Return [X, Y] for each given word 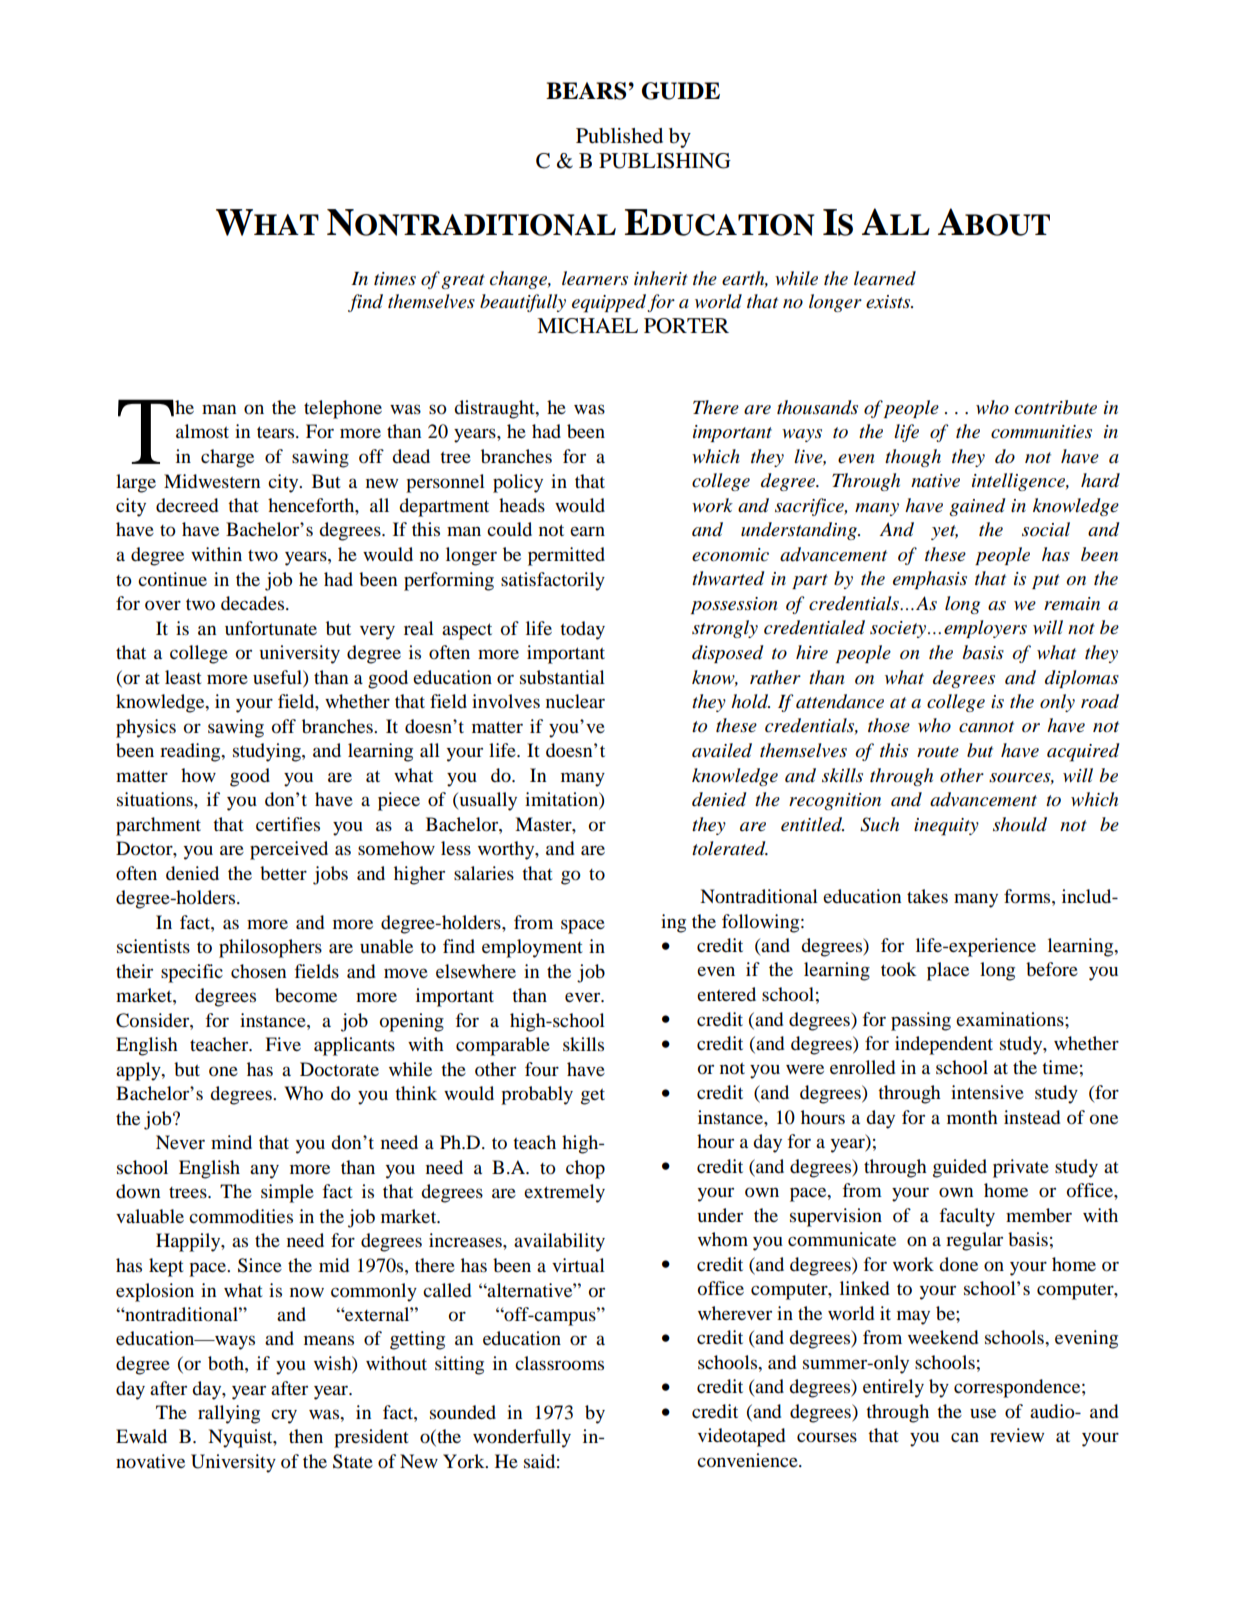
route [938, 752]
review [1017, 1435]
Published [619, 136]
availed [722, 750]
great [463, 281]
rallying [229, 1414]
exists [889, 302]
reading [191, 752]
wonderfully [522, 1438]
